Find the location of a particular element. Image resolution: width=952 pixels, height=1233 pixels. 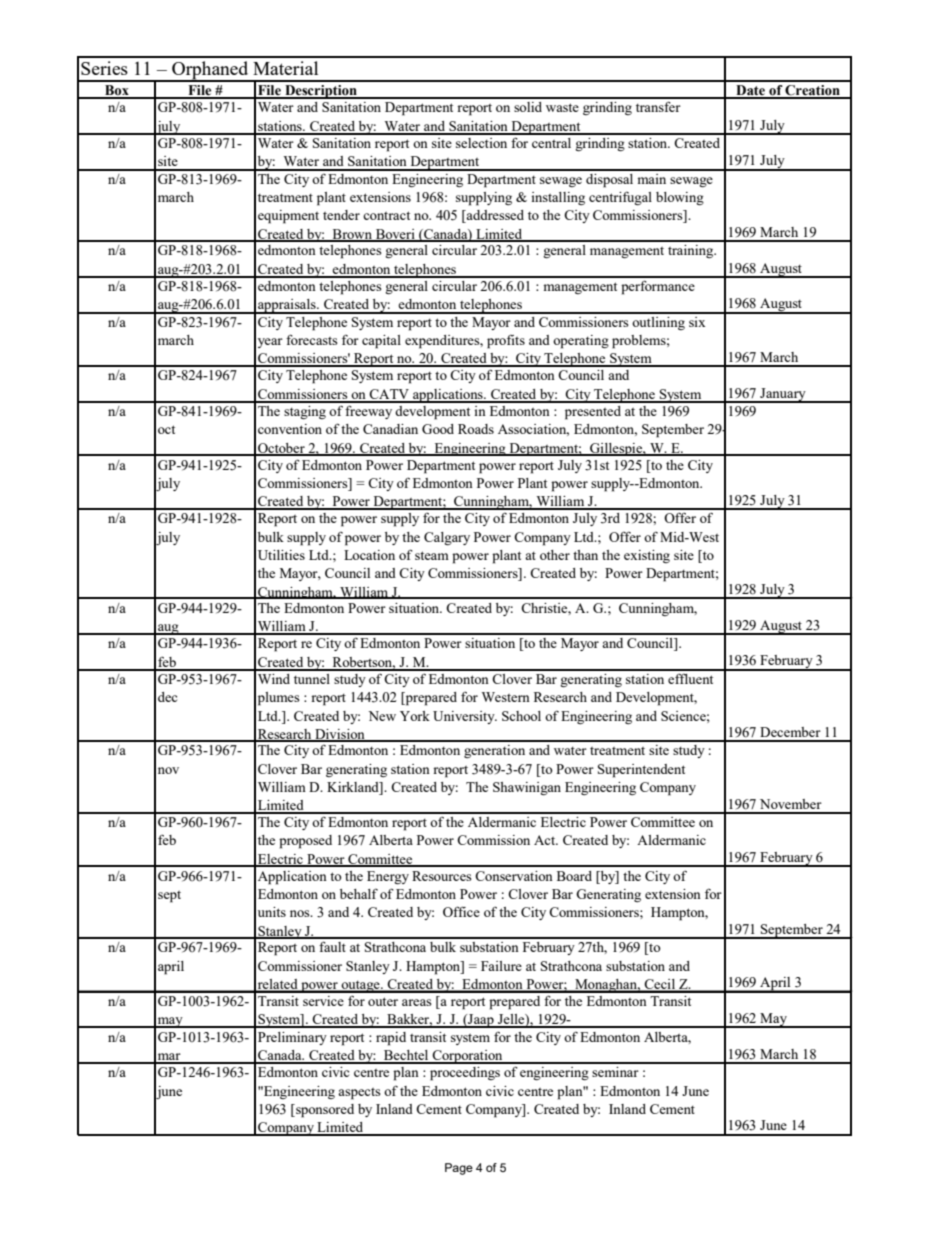

convention is located at coordinates (290, 429).
